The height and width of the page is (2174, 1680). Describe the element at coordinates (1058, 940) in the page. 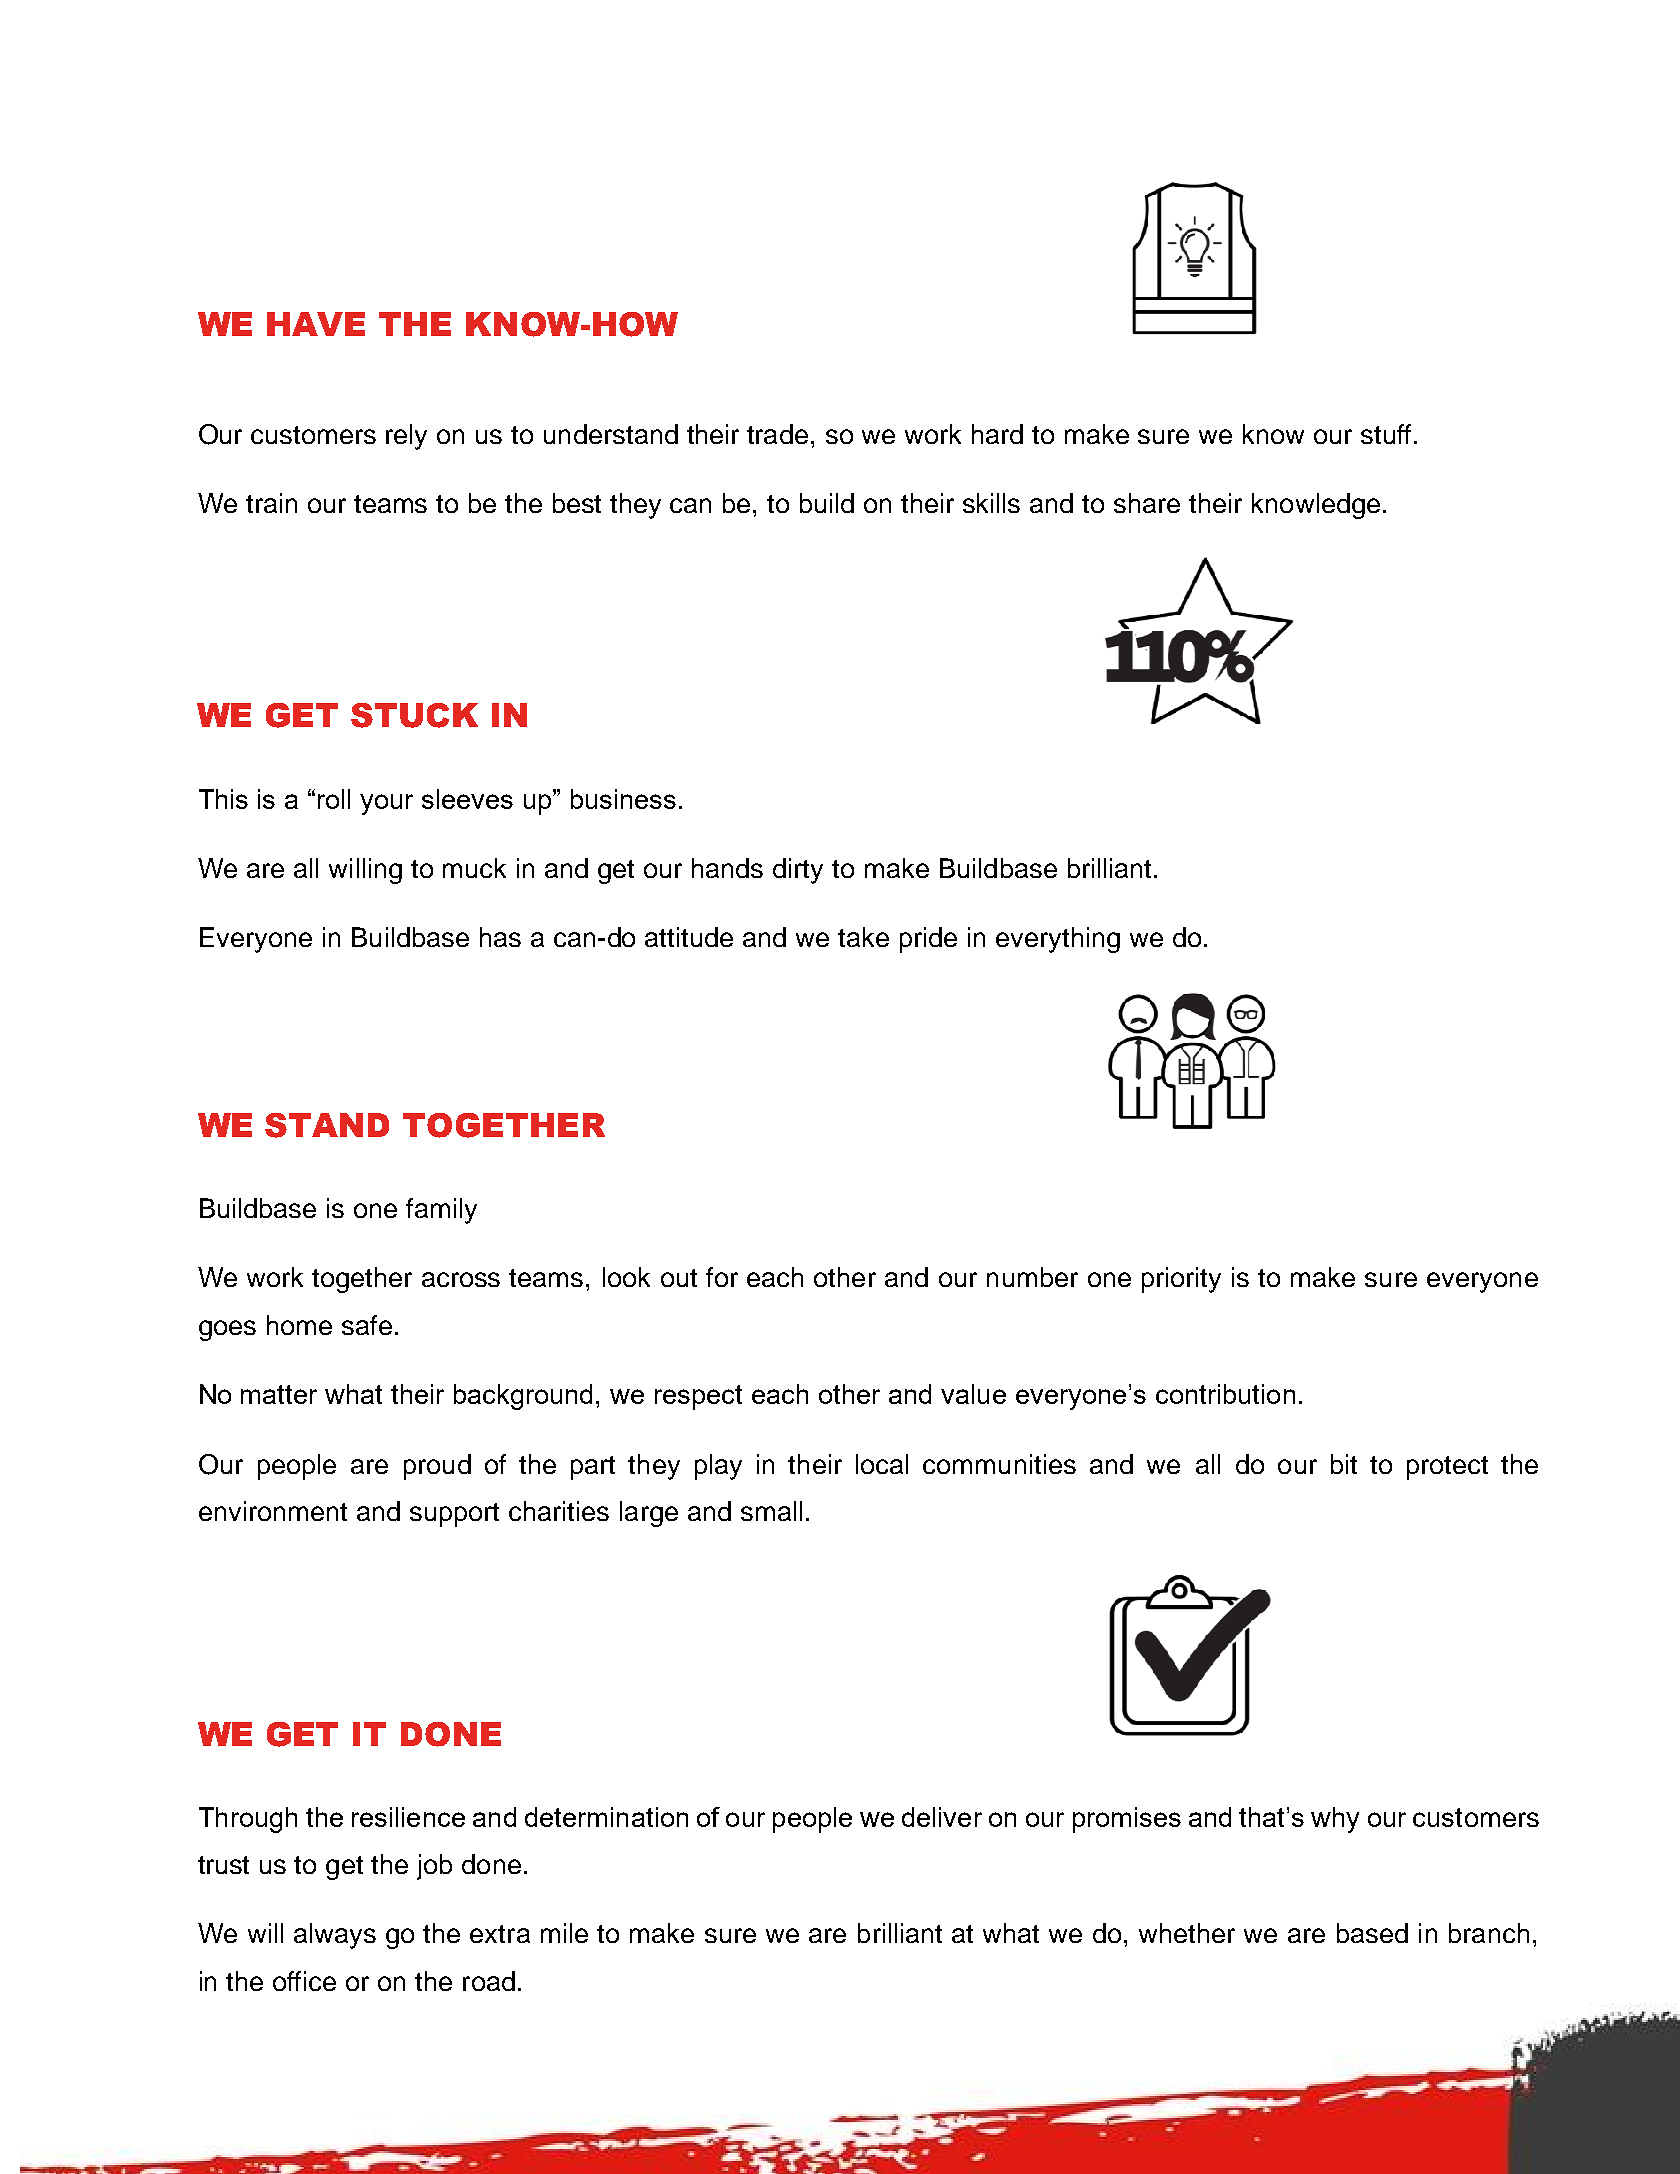

I see `everything` at that location.
